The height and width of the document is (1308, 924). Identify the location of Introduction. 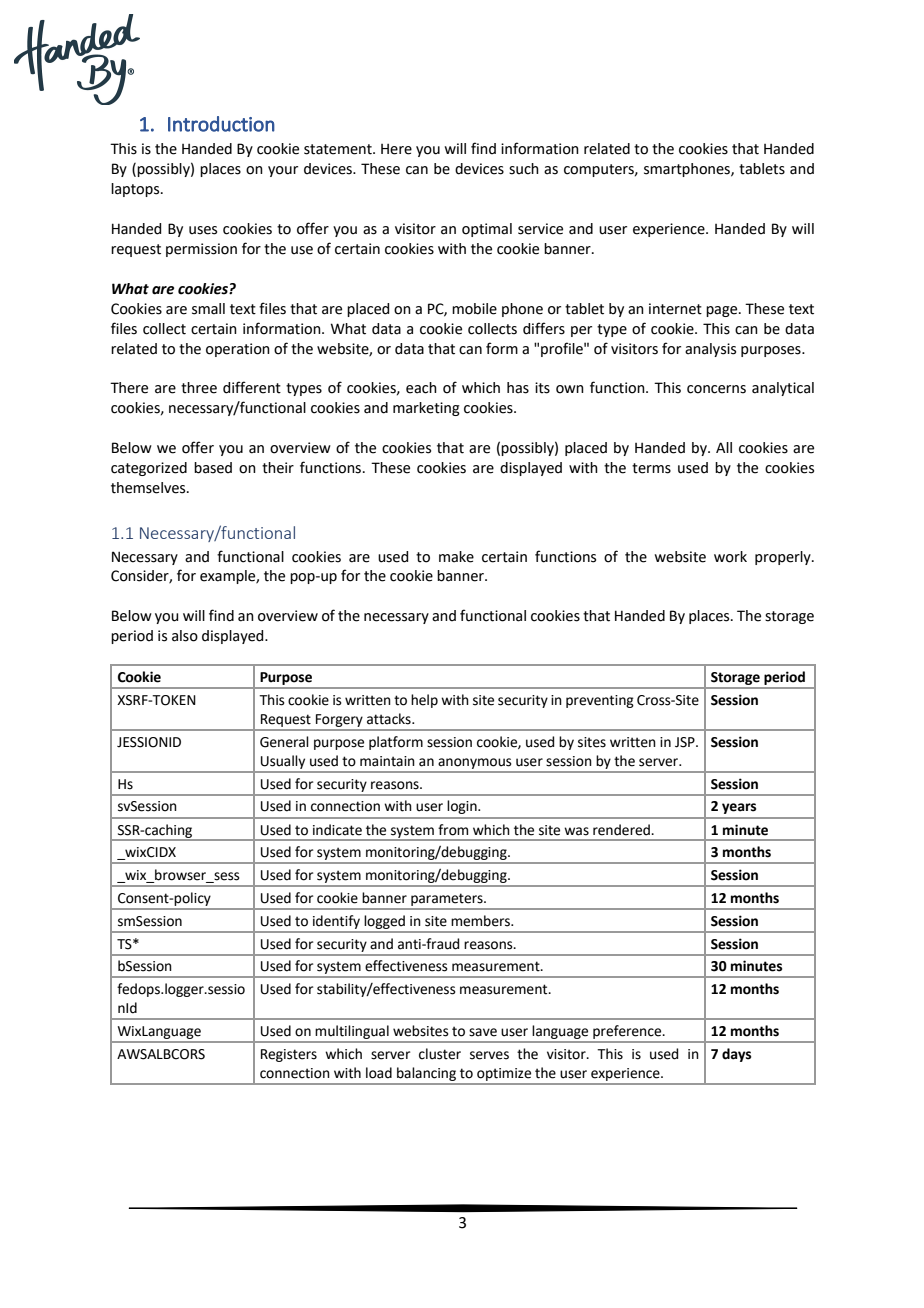
(221, 124).
